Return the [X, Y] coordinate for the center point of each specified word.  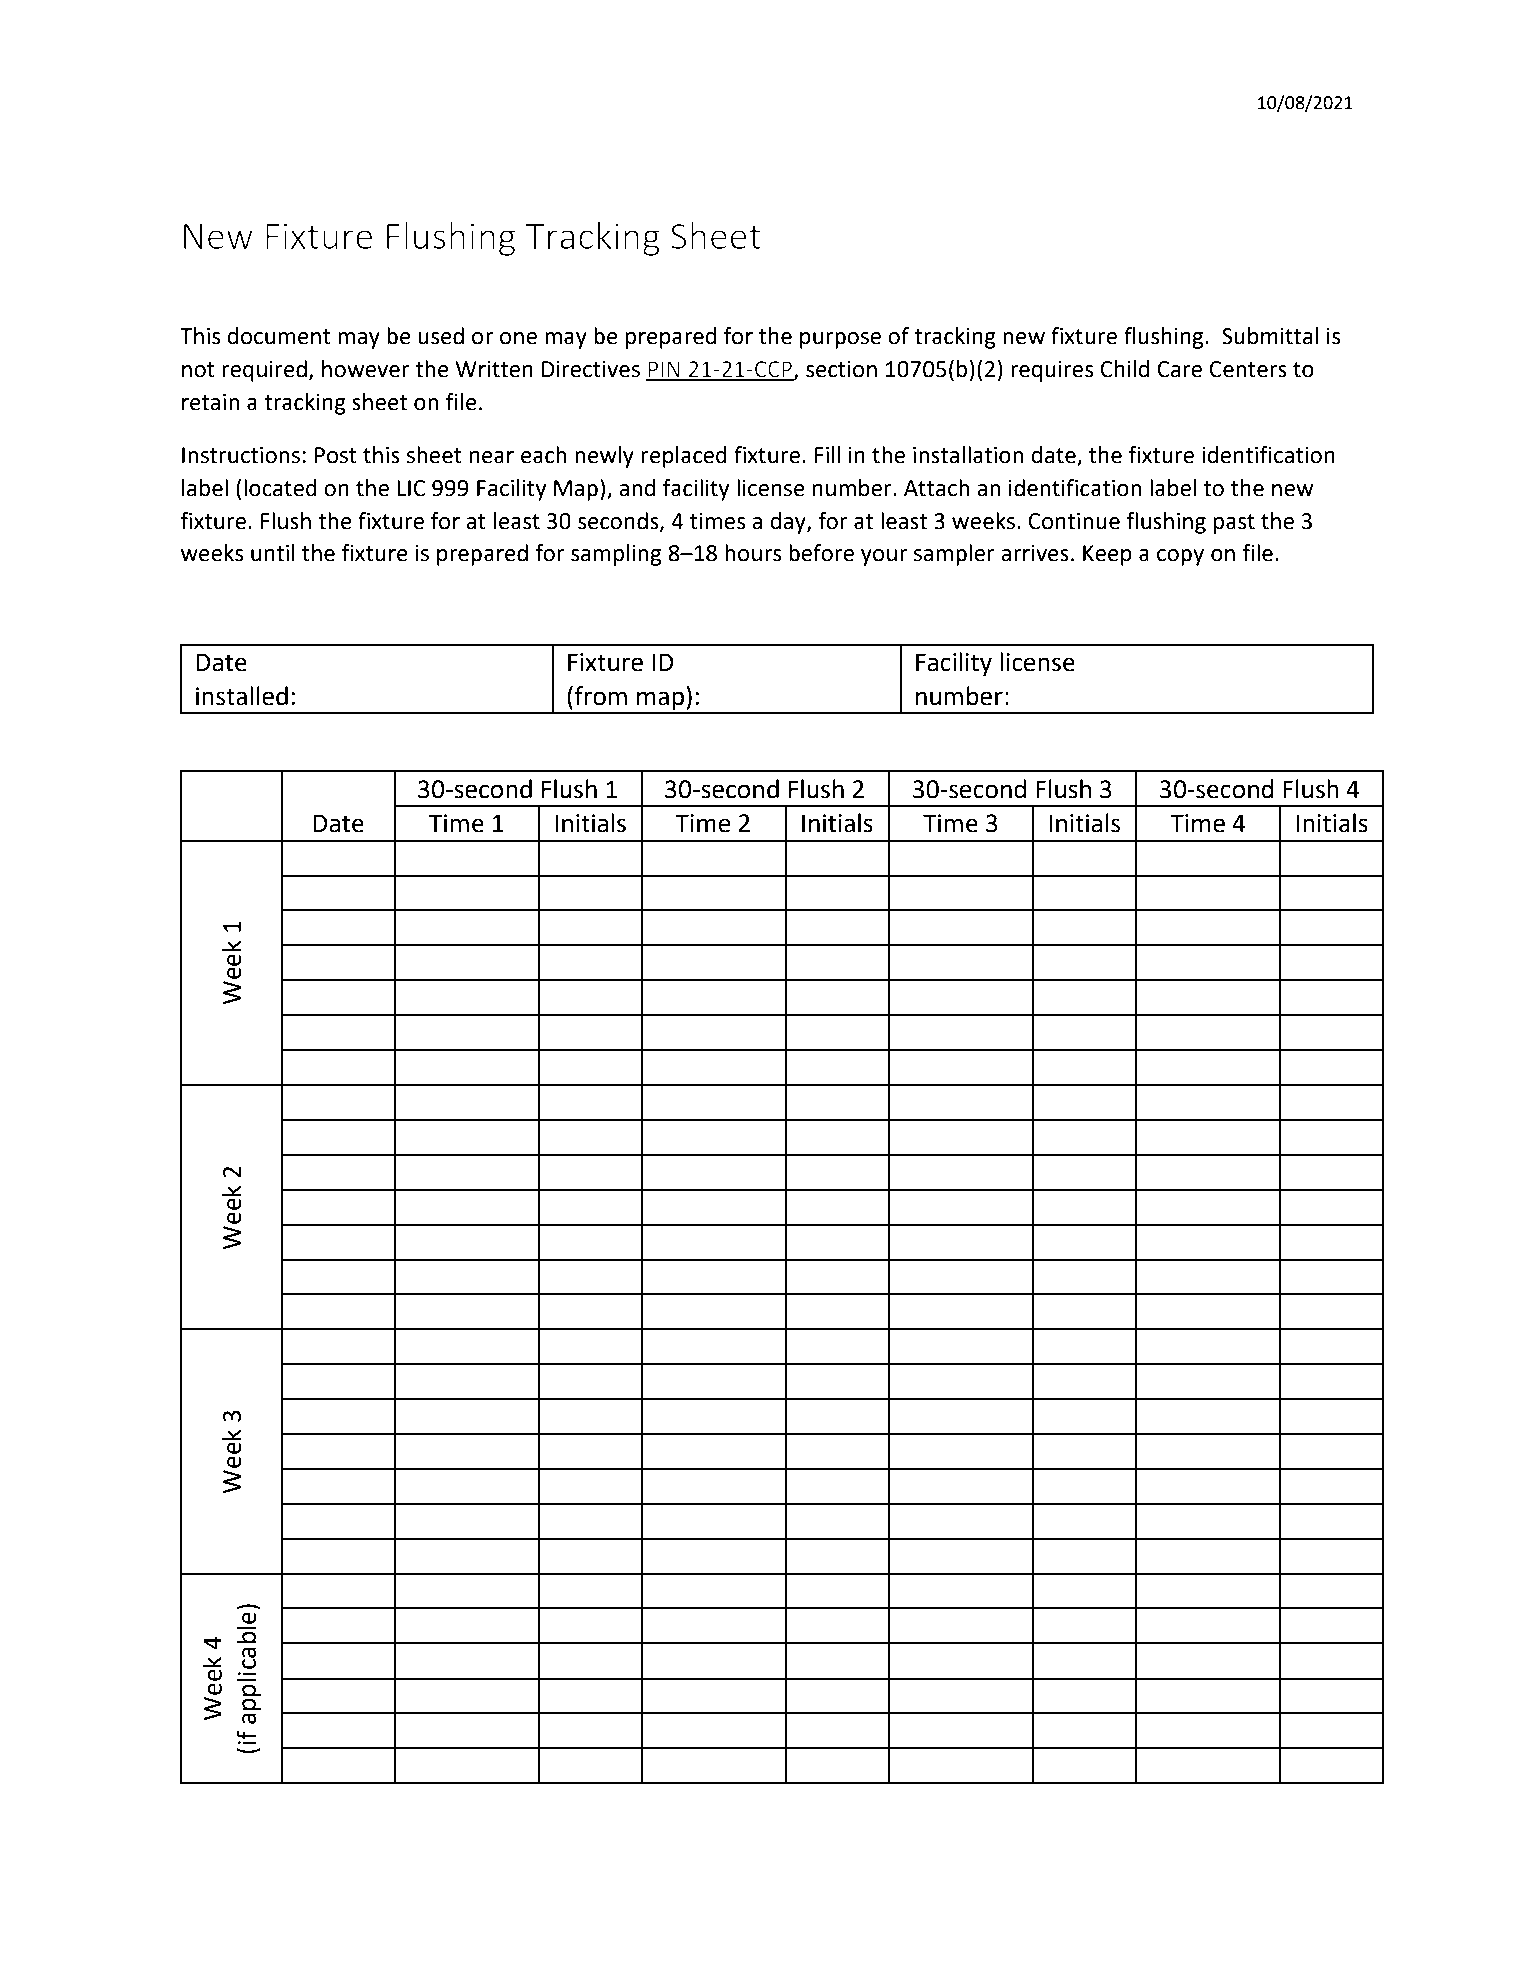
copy [1180, 557]
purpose [840, 340]
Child [1124, 369]
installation [968, 455]
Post [336, 455]
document [279, 336]
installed [242, 696]
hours [753, 553]
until [273, 553]
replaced [684, 457]
